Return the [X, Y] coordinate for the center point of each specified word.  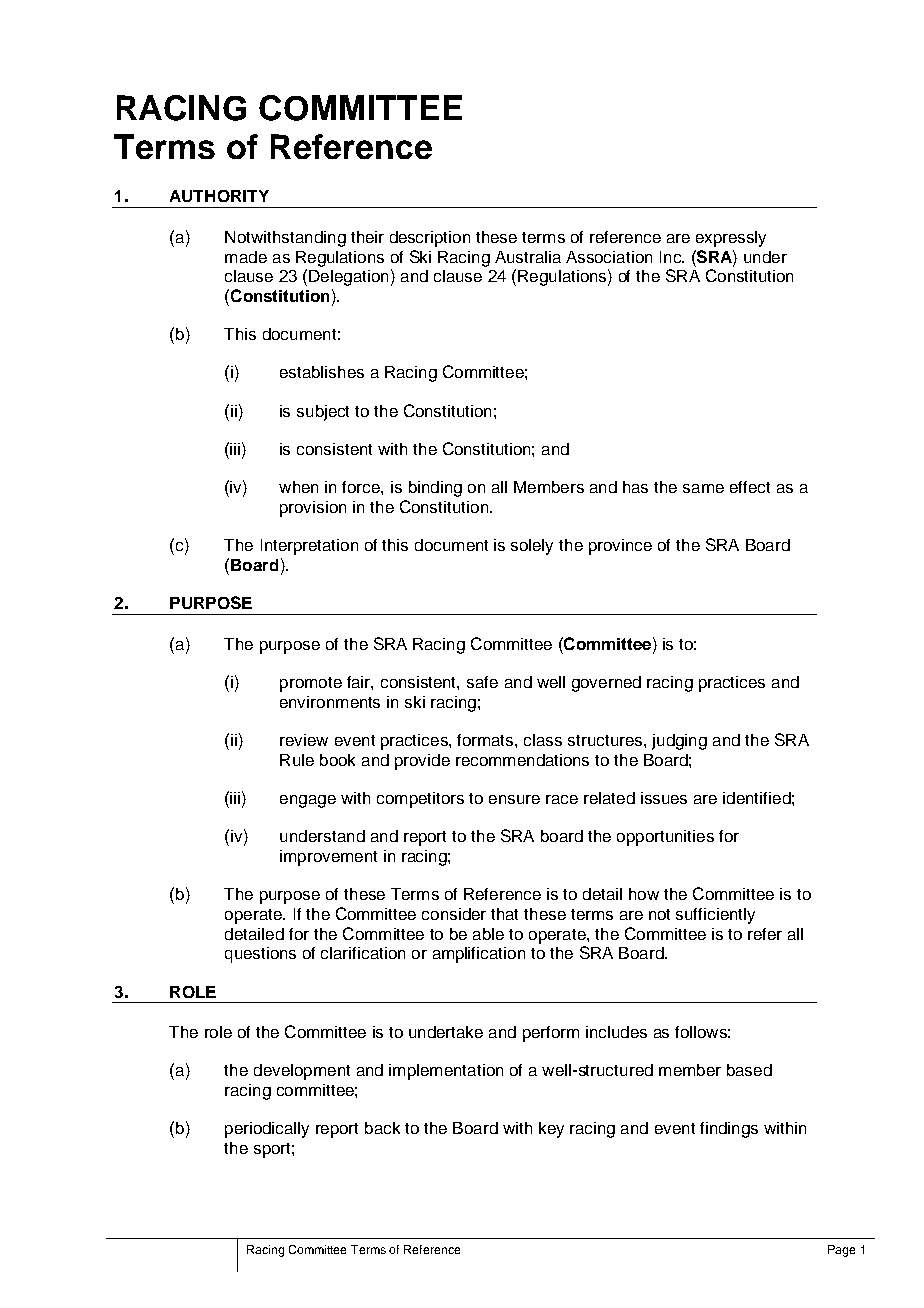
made [246, 257]
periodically [267, 1130]
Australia [528, 257]
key [551, 1130]
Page [841, 1251]
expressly [731, 239]
